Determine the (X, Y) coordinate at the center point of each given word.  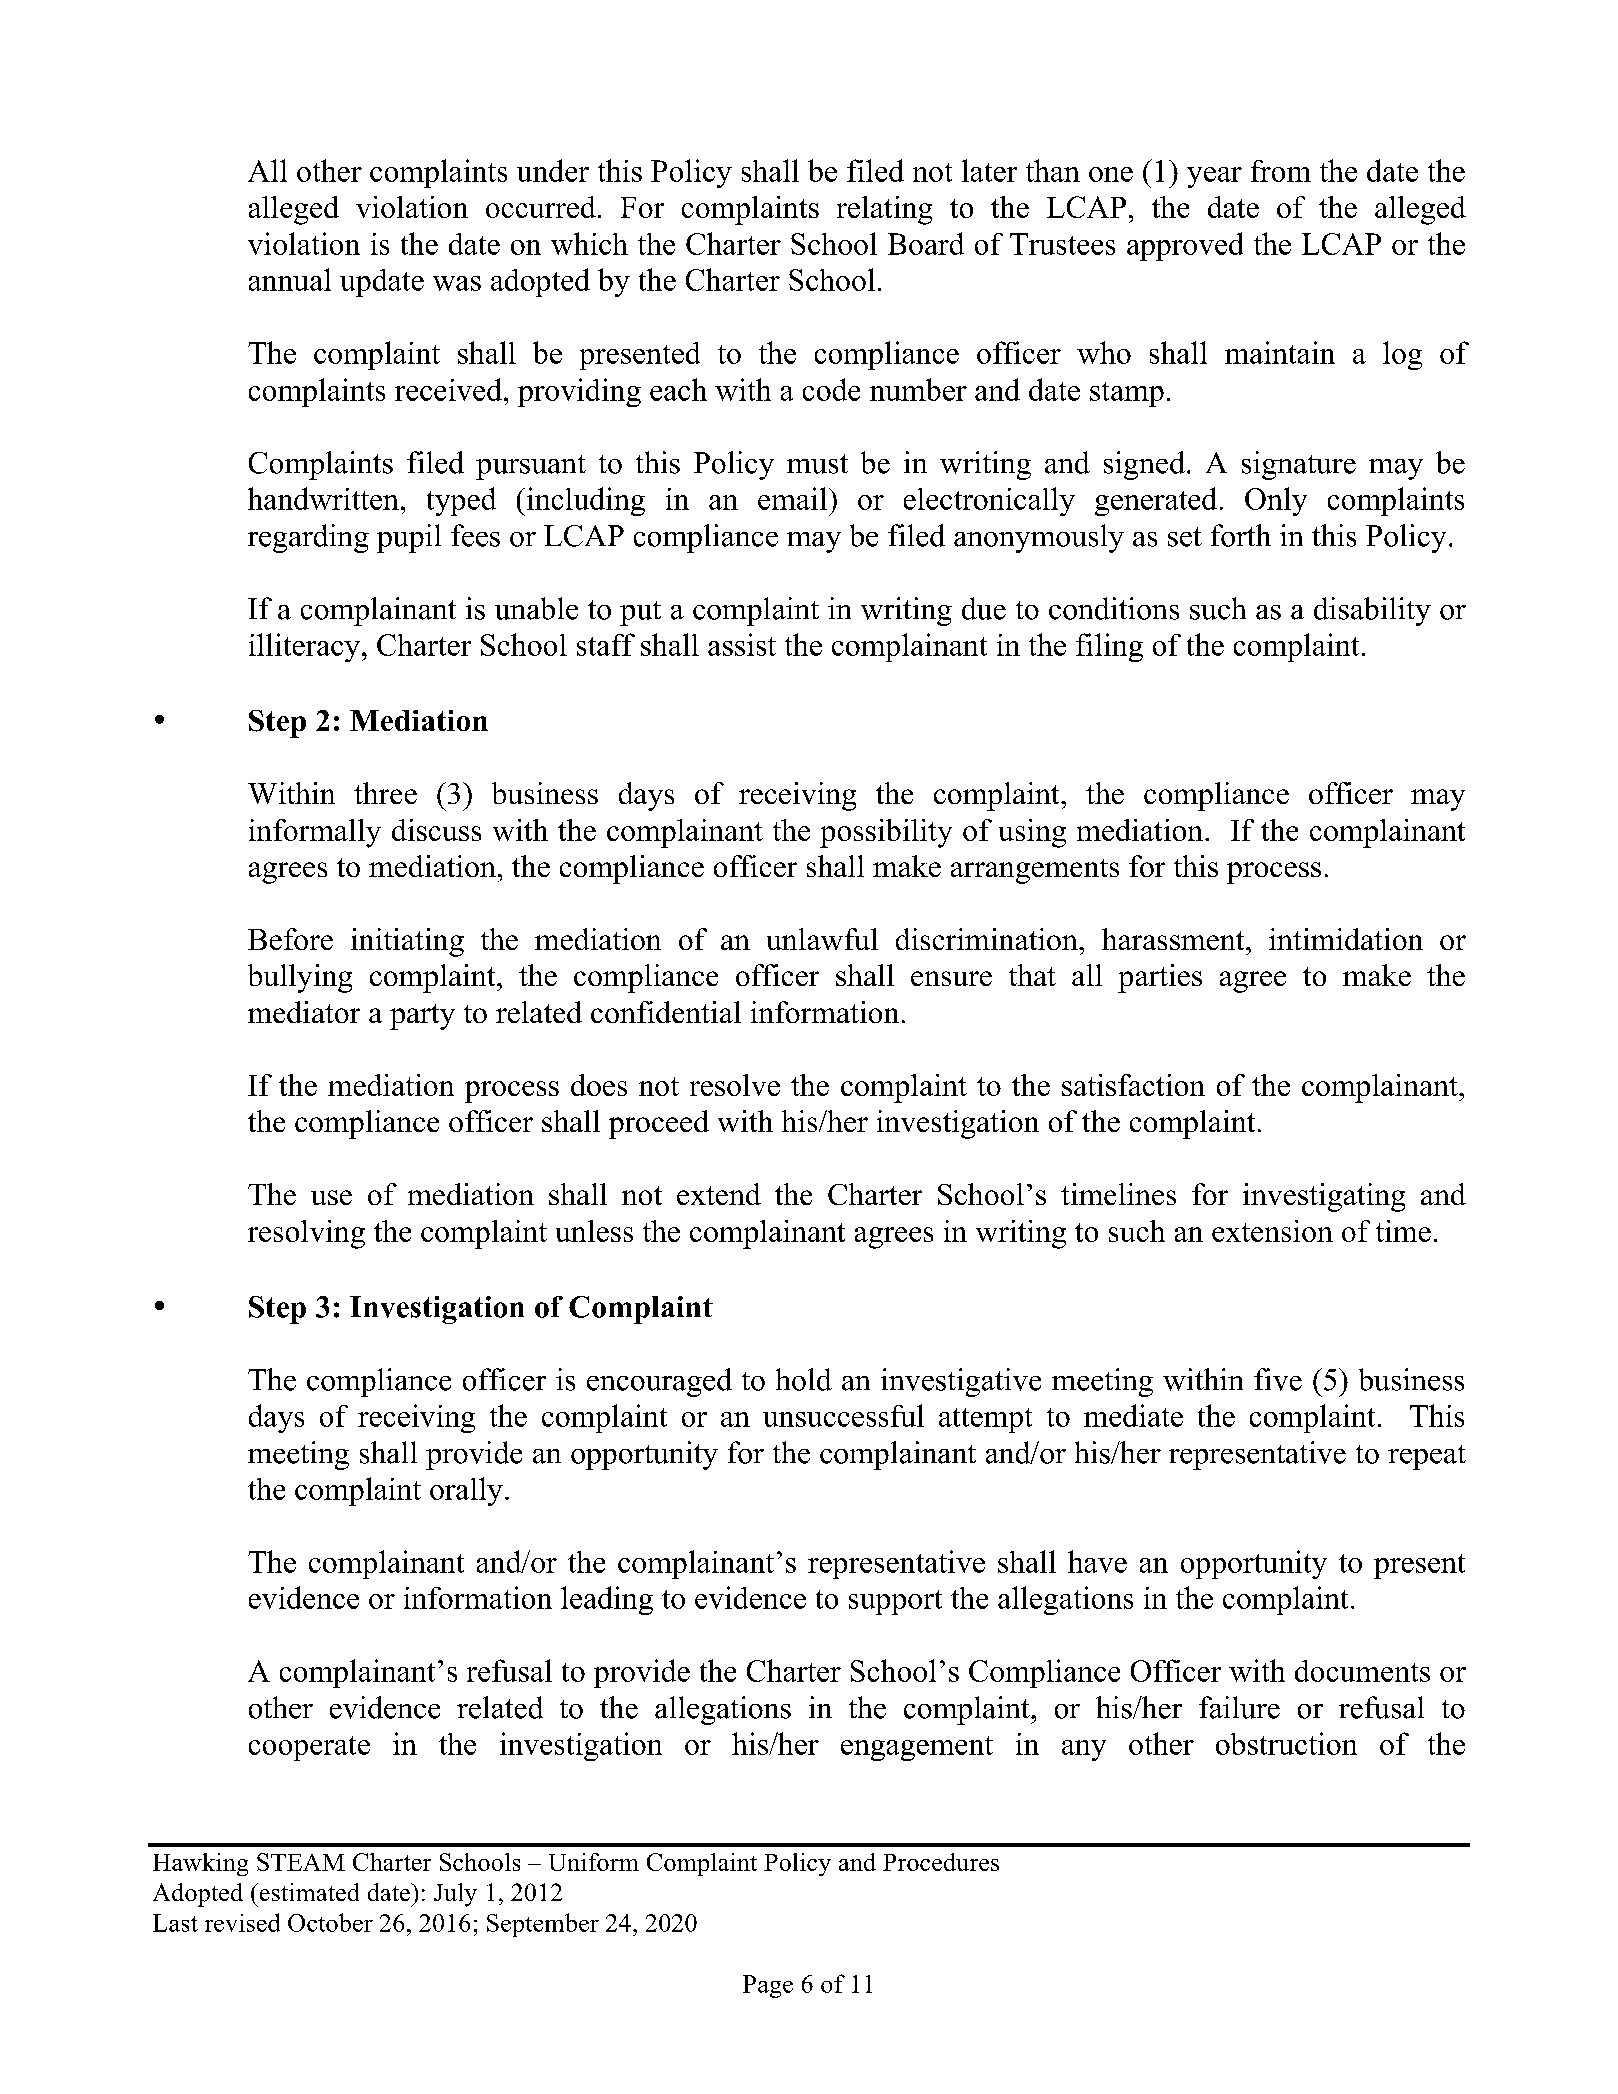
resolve (735, 1085)
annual (290, 279)
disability (1372, 611)
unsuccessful (843, 1415)
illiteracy (304, 647)
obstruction (1286, 1743)
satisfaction (1133, 1085)
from (1281, 171)
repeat (1427, 1457)
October (330, 1922)
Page (768, 1986)
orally (466, 1491)
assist (742, 644)
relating (884, 210)
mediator (304, 1012)
